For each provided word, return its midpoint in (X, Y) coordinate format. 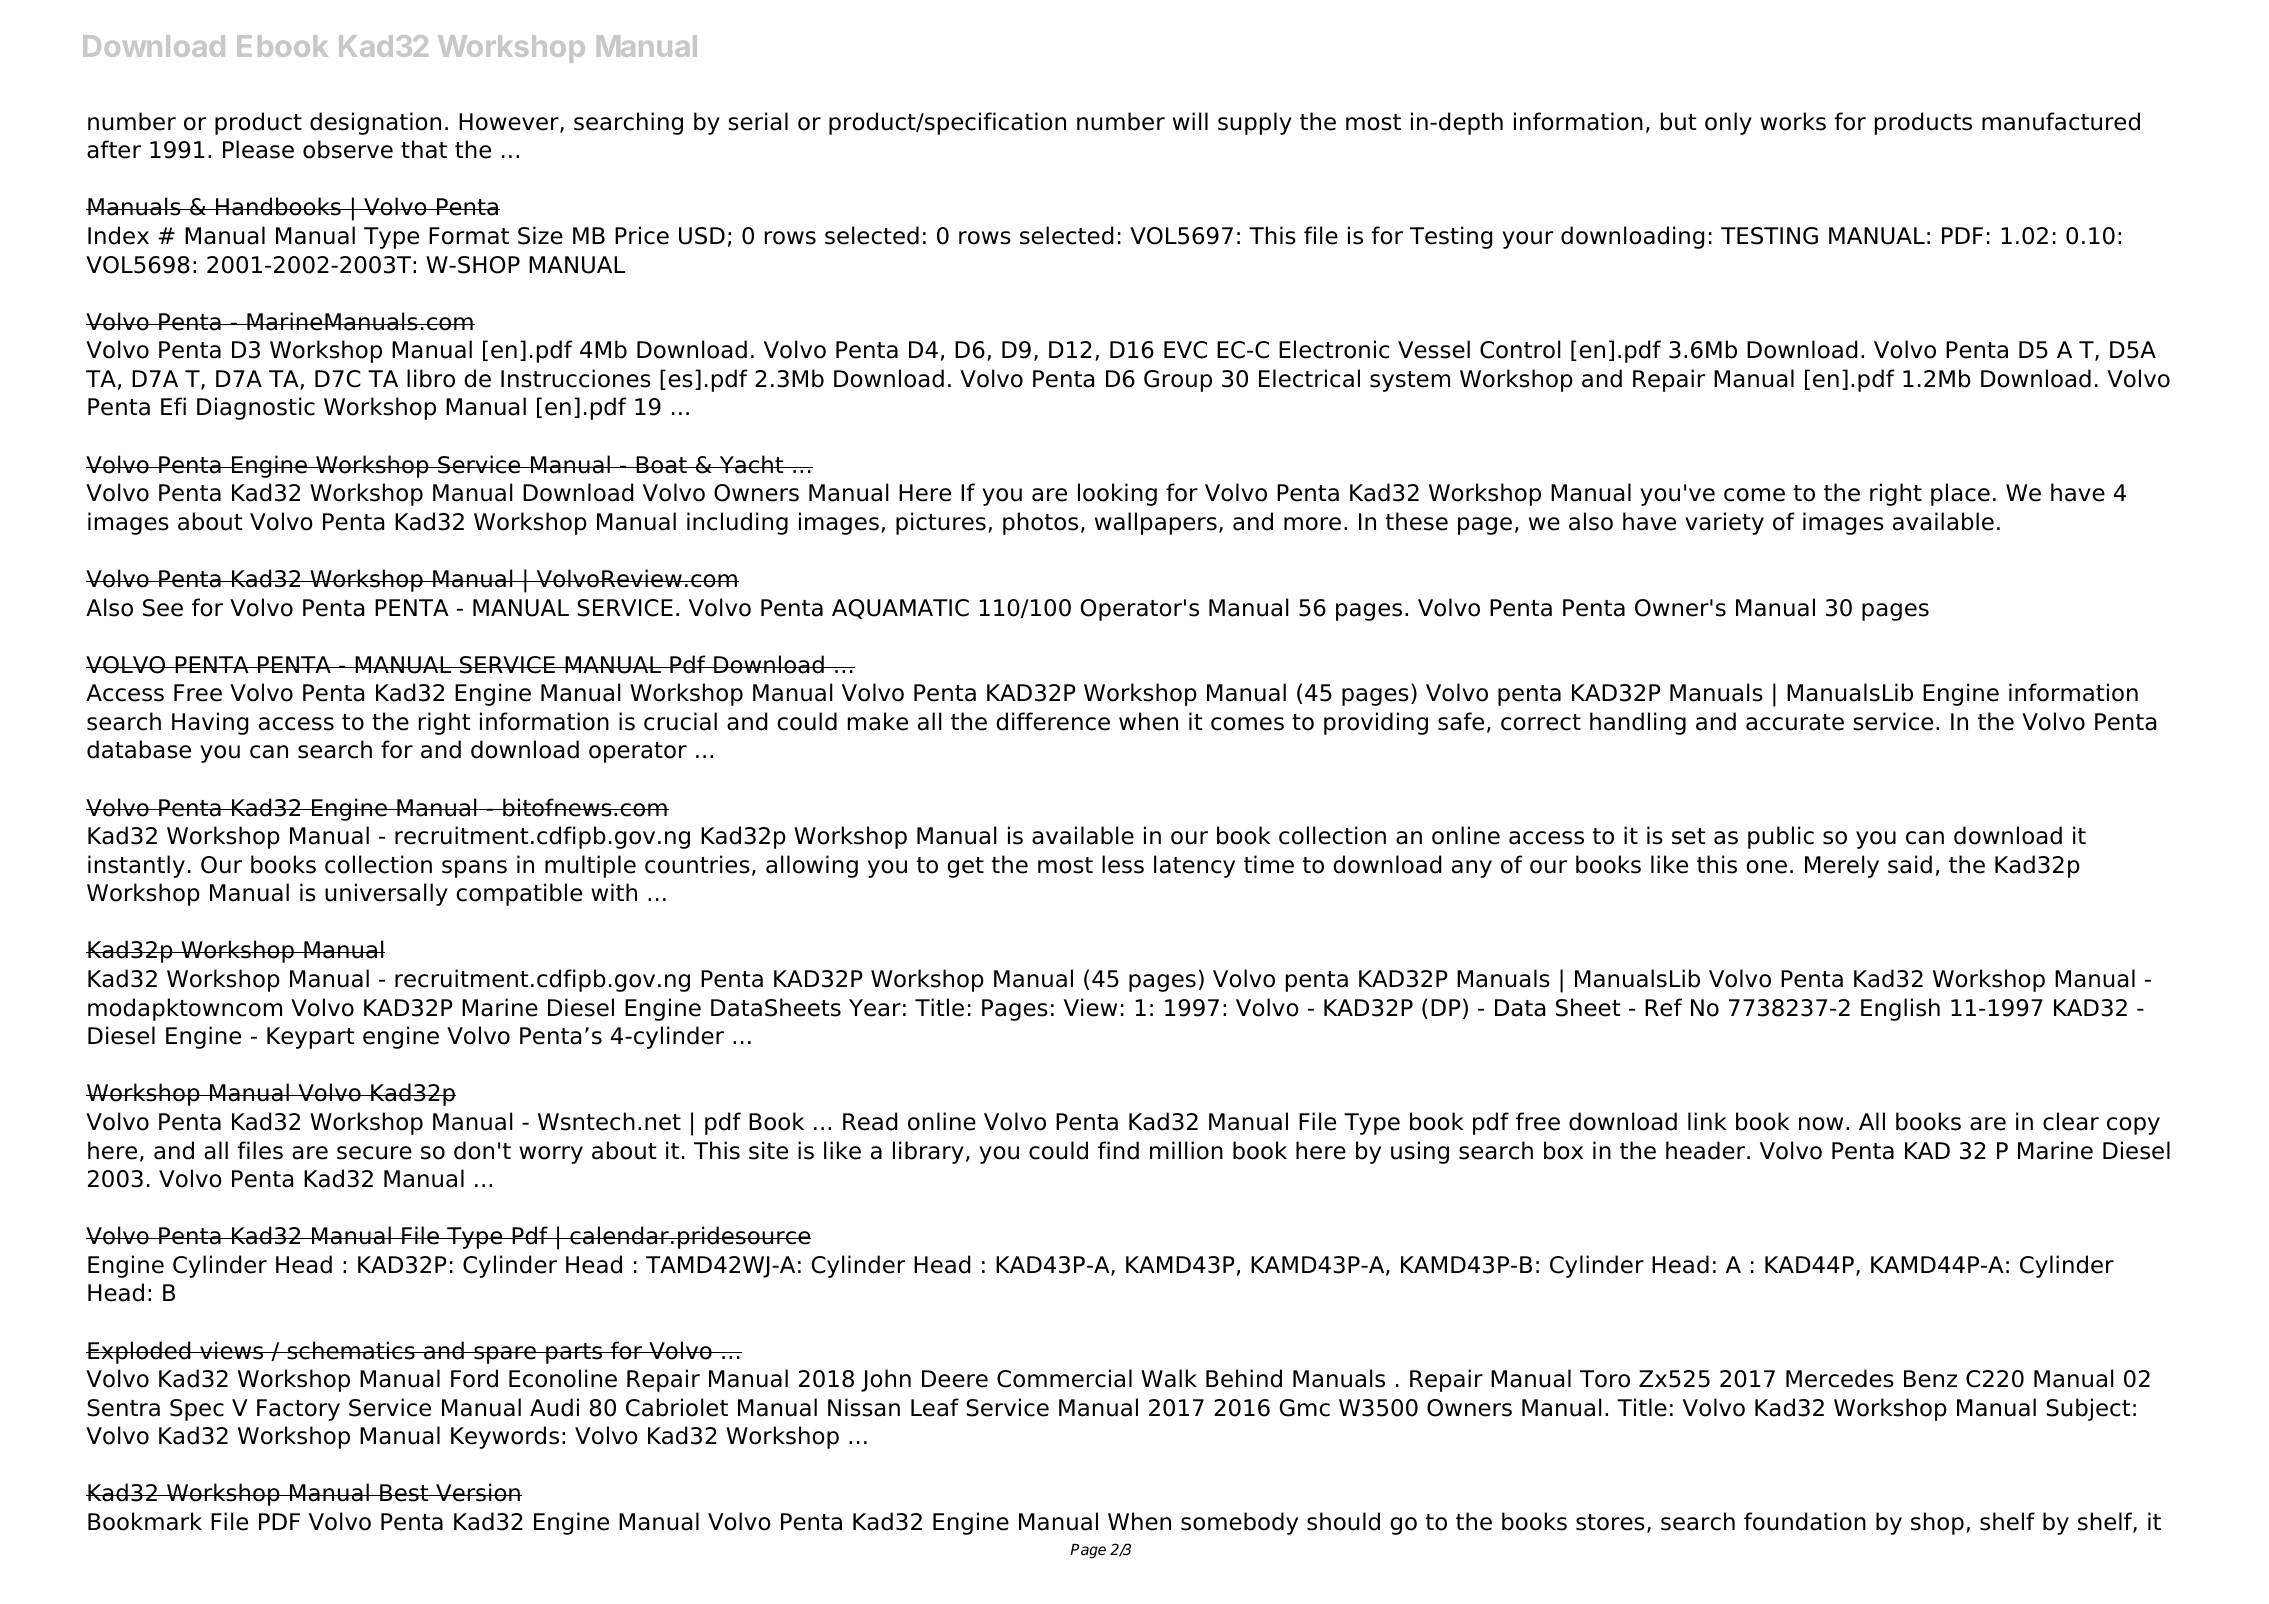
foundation (1805, 1521)
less (1123, 864)
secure (374, 1153)
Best (404, 1493)
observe (348, 149)
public (1781, 837)
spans (474, 869)
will (1190, 121)
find (1118, 1150)
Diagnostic (256, 408)
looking (1117, 494)
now (1821, 1124)
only (1728, 123)
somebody (1239, 1523)
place (1960, 494)
